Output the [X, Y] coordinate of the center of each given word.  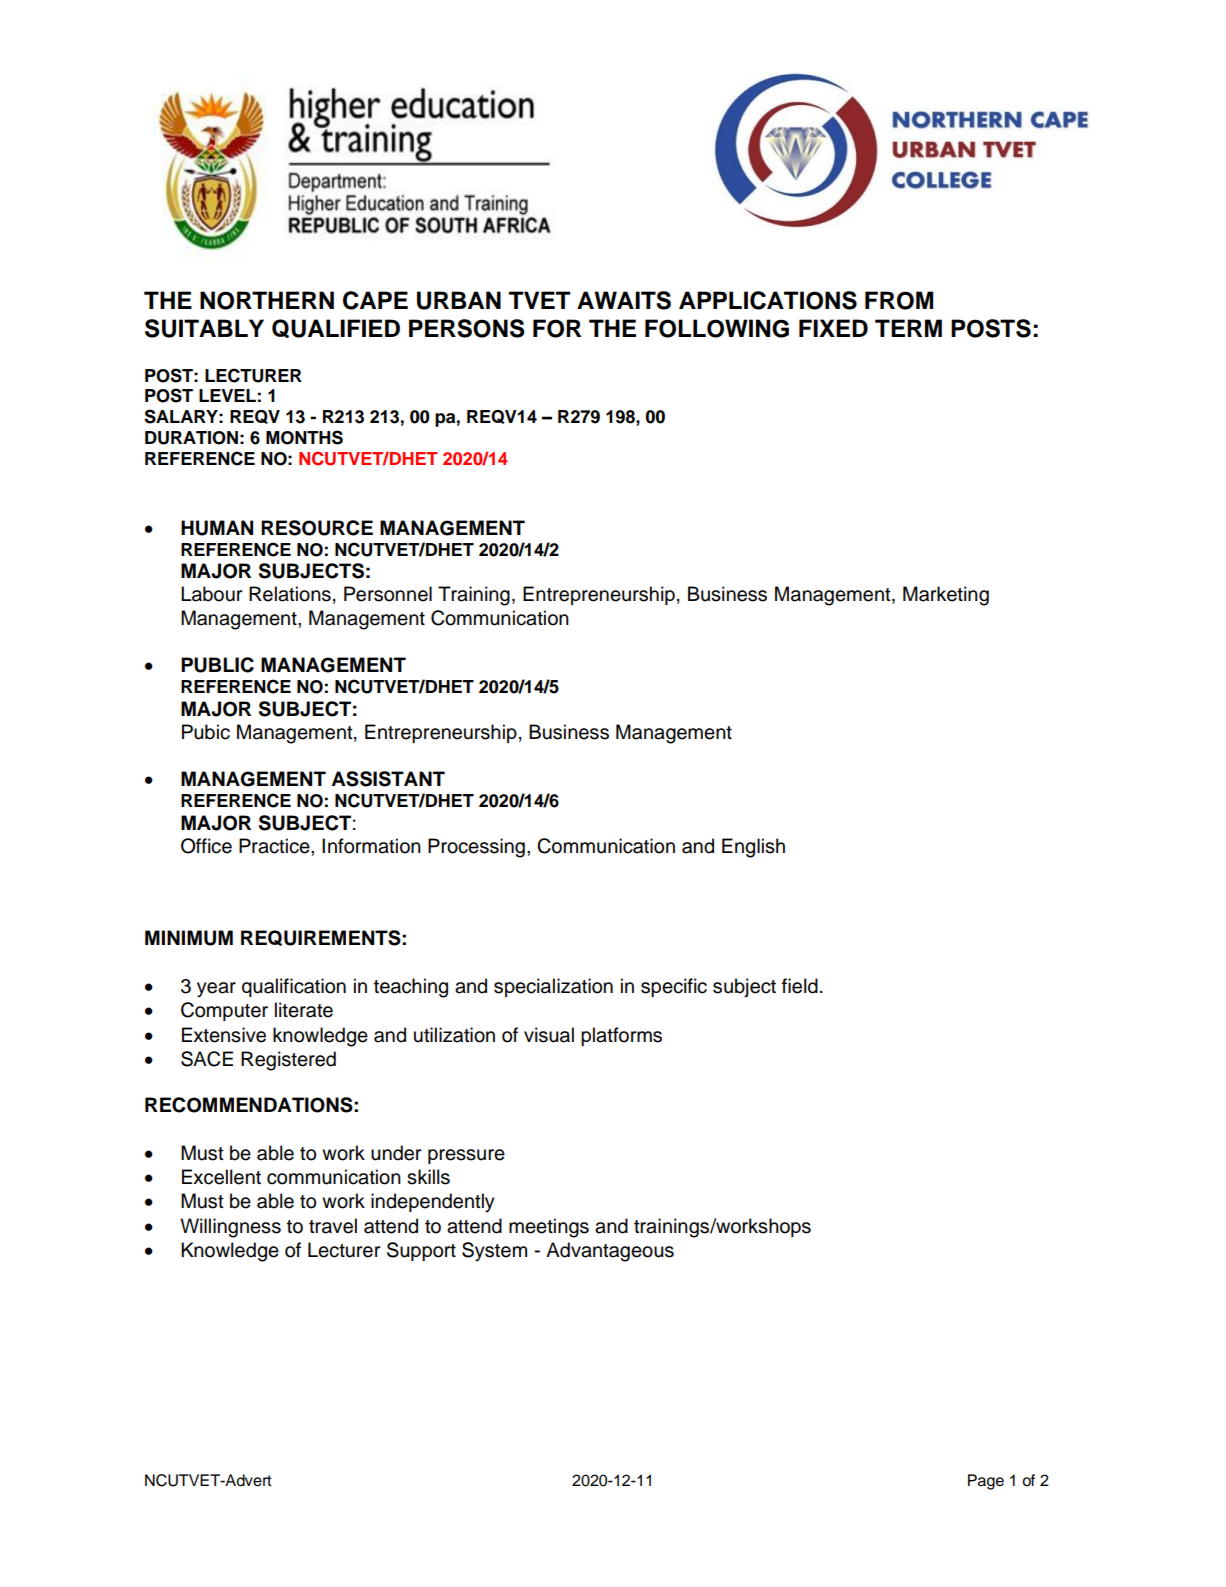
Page [986, 1482]
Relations [290, 594]
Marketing [946, 596]
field [800, 986]
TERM [908, 328]
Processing [476, 848]
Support [421, 1251]
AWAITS [624, 300]
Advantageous [610, 1252]
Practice [275, 846]
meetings [549, 1228]
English [753, 848]
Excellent [221, 1177]
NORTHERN [267, 300]
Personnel [388, 594]
